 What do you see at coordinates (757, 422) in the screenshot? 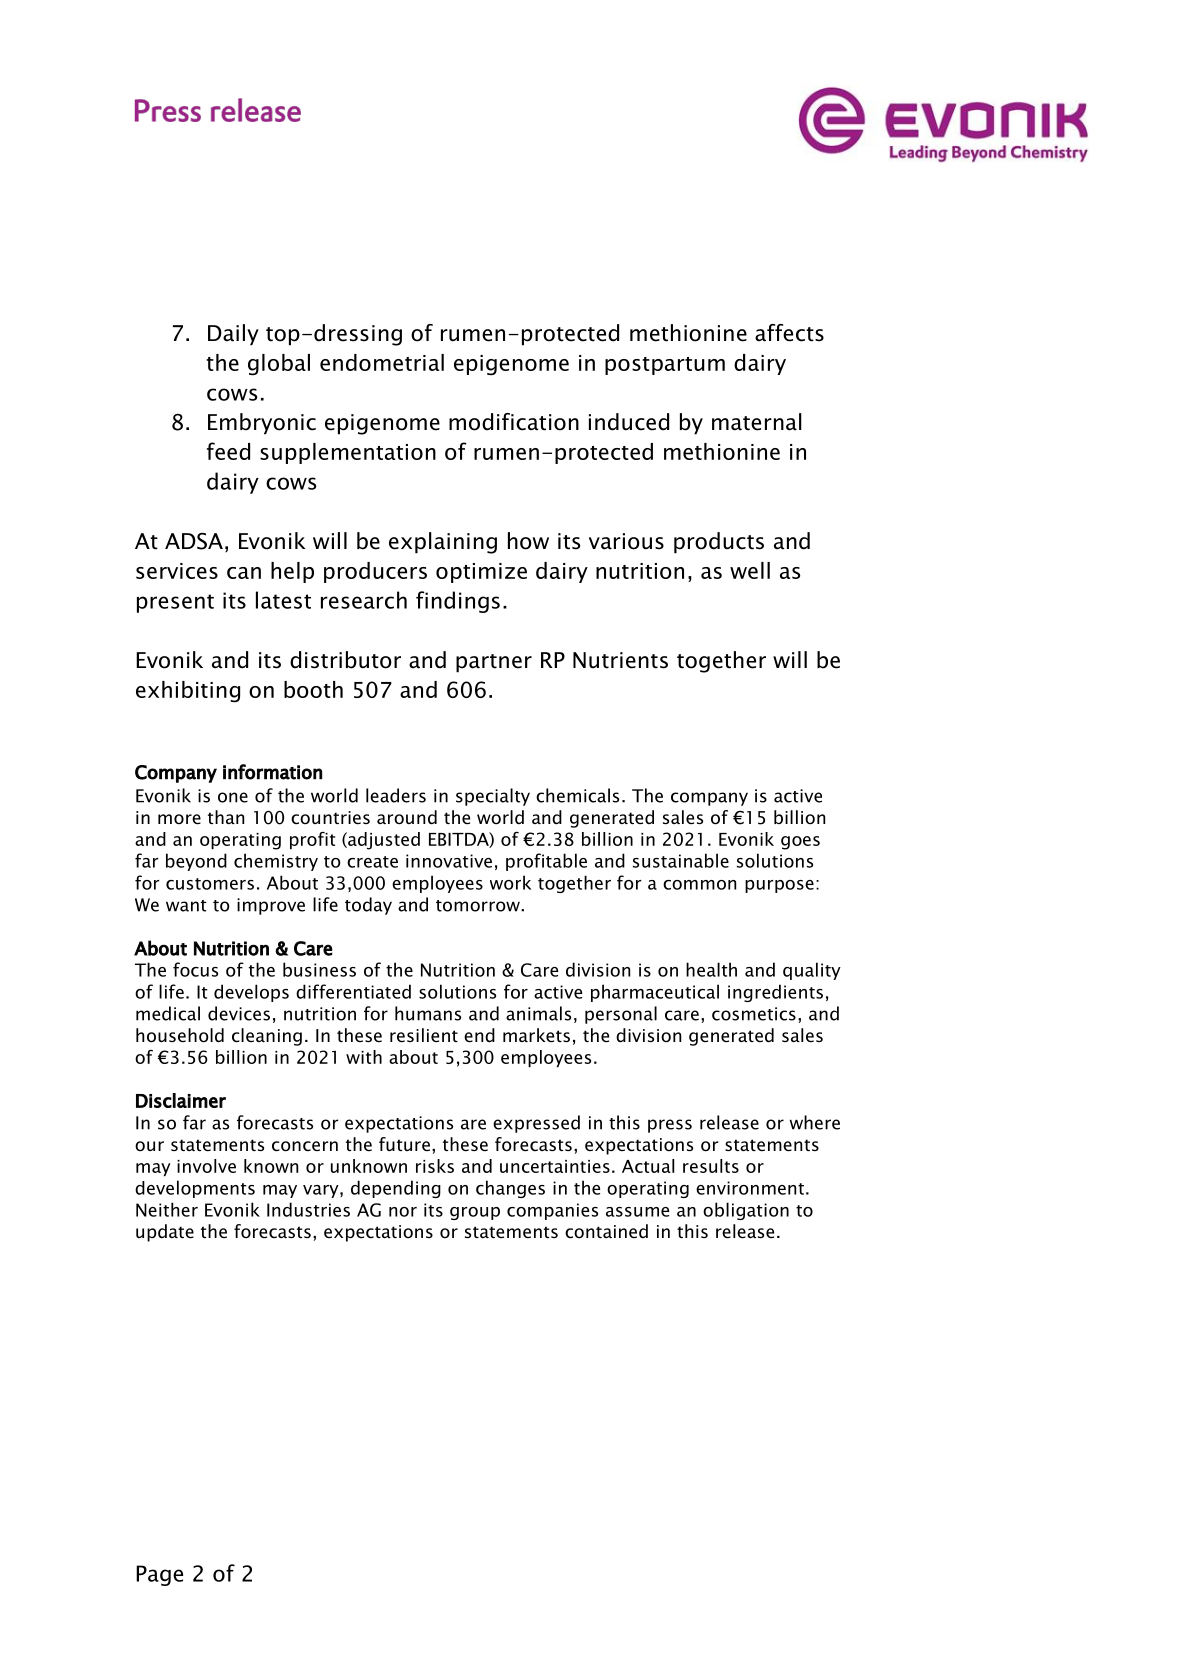
I see `maternal` at bounding box center [757, 422].
